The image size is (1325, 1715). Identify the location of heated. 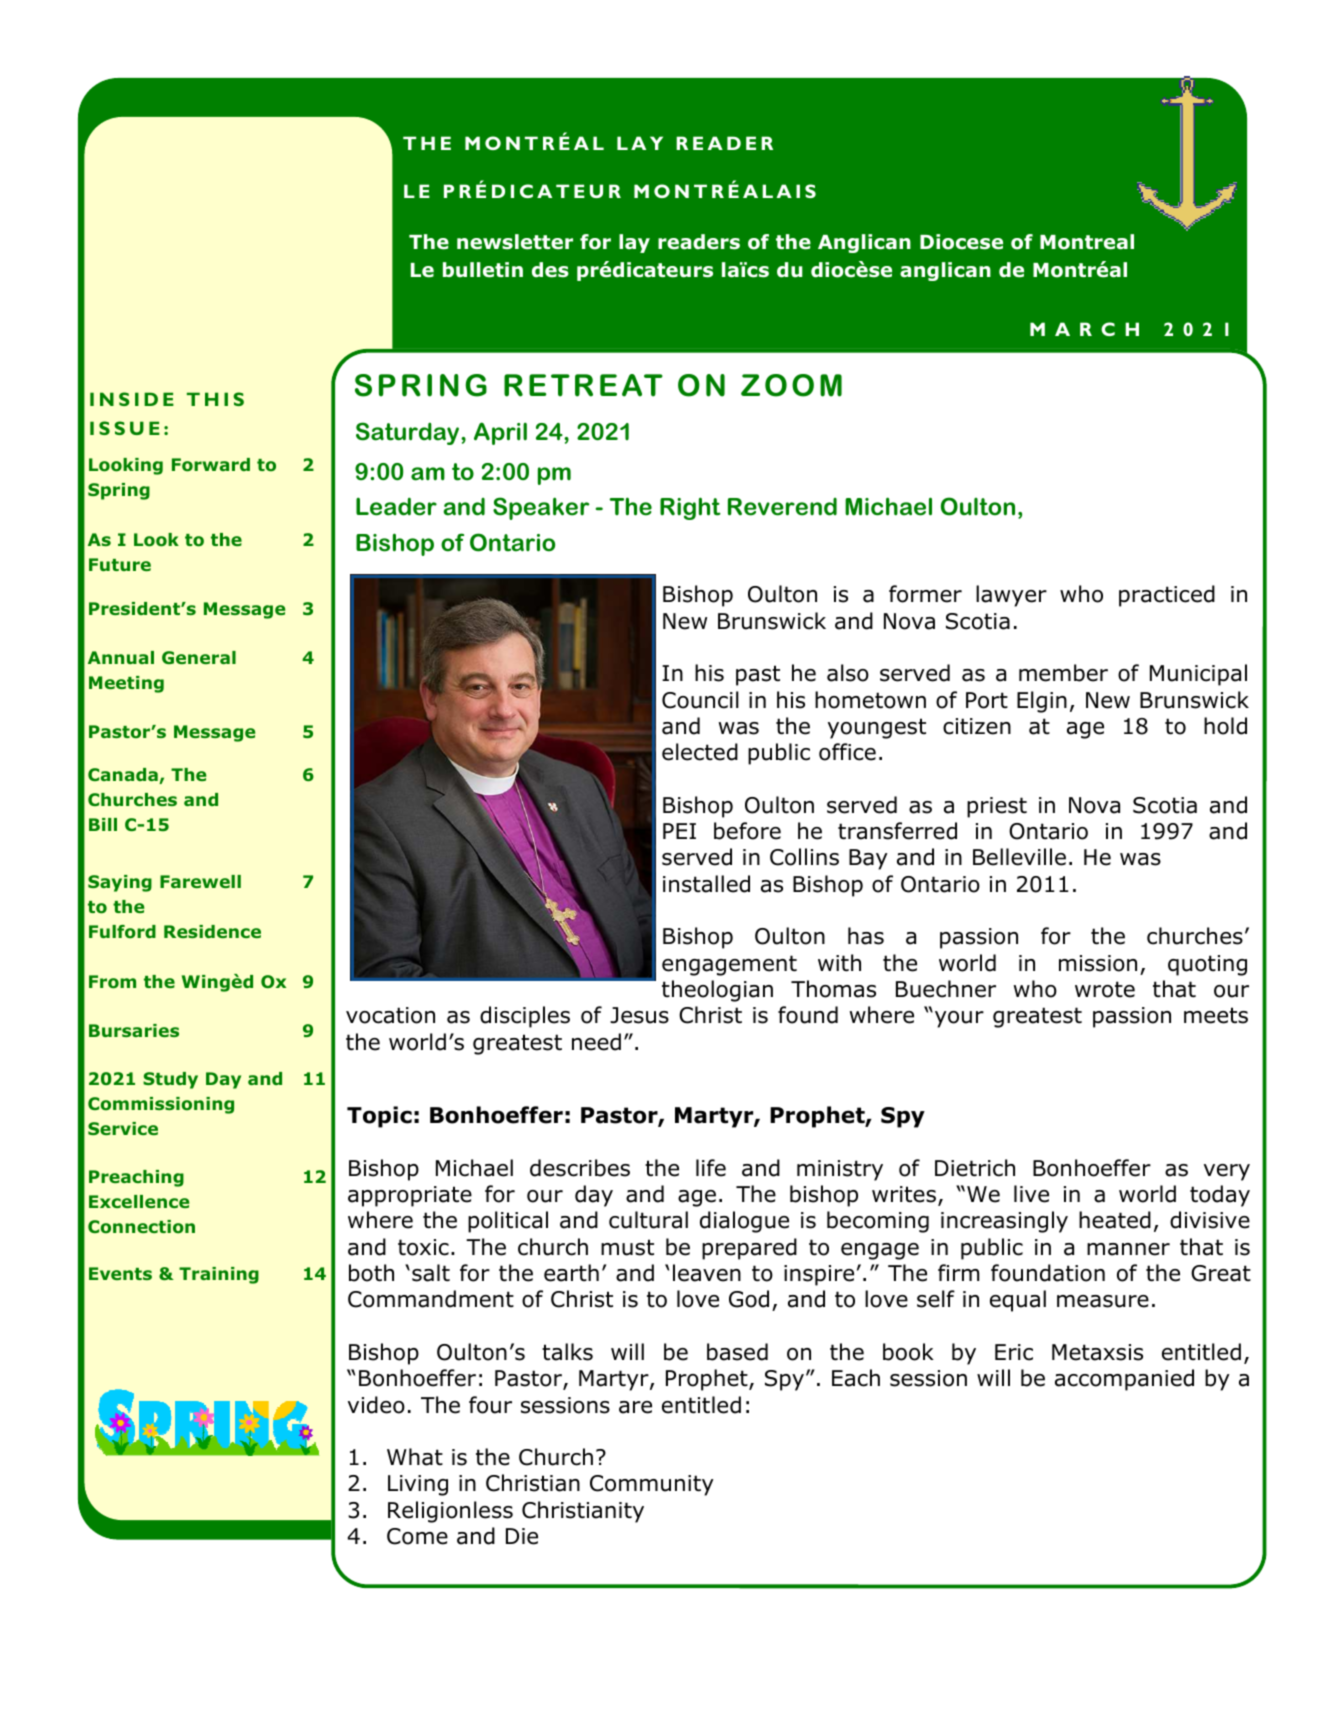
(1115, 1220).
